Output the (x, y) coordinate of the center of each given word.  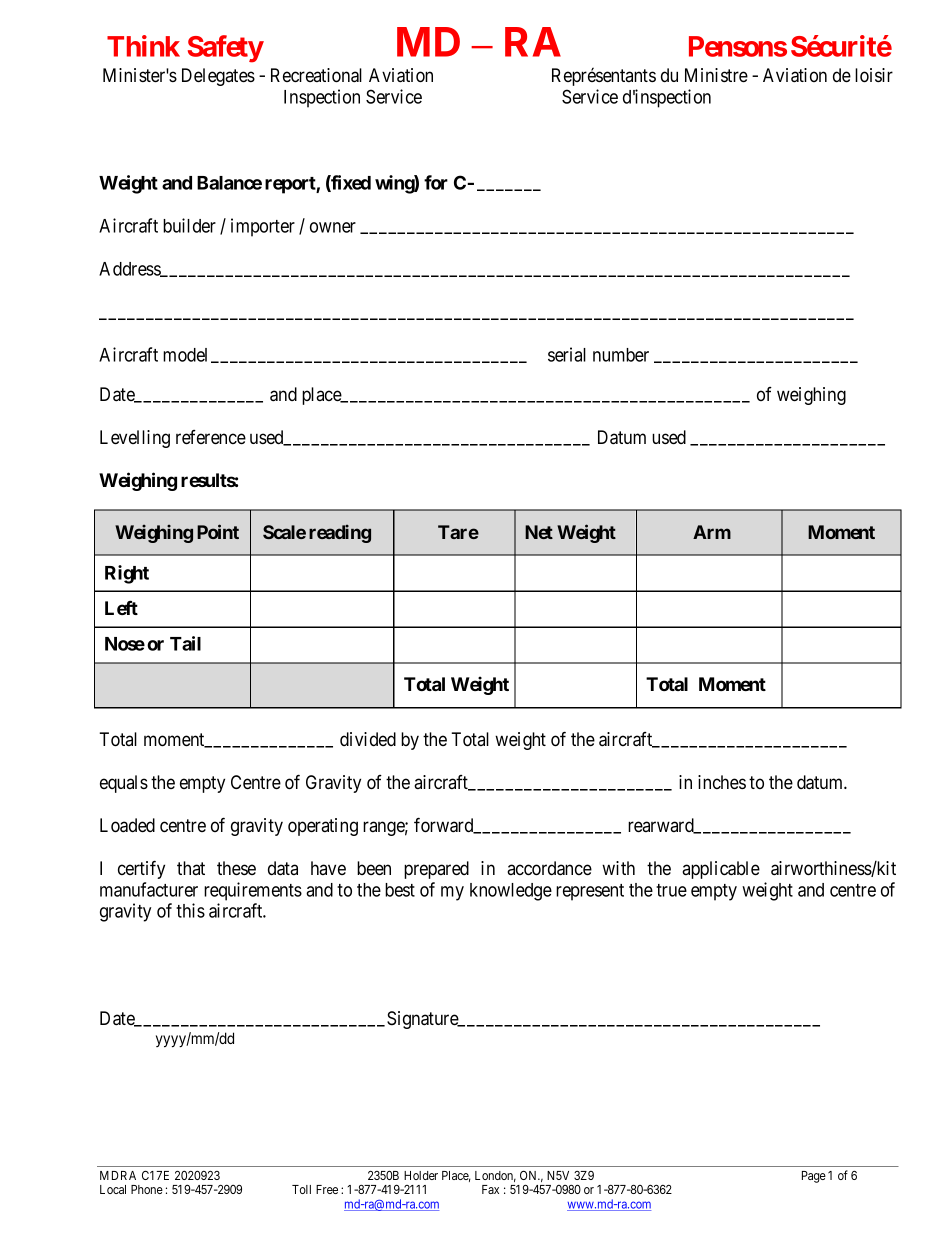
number (621, 355)
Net (539, 532)
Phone (147, 1189)
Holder (421, 1175)
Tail (185, 643)
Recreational (316, 75)
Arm (712, 532)
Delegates (218, 77)
